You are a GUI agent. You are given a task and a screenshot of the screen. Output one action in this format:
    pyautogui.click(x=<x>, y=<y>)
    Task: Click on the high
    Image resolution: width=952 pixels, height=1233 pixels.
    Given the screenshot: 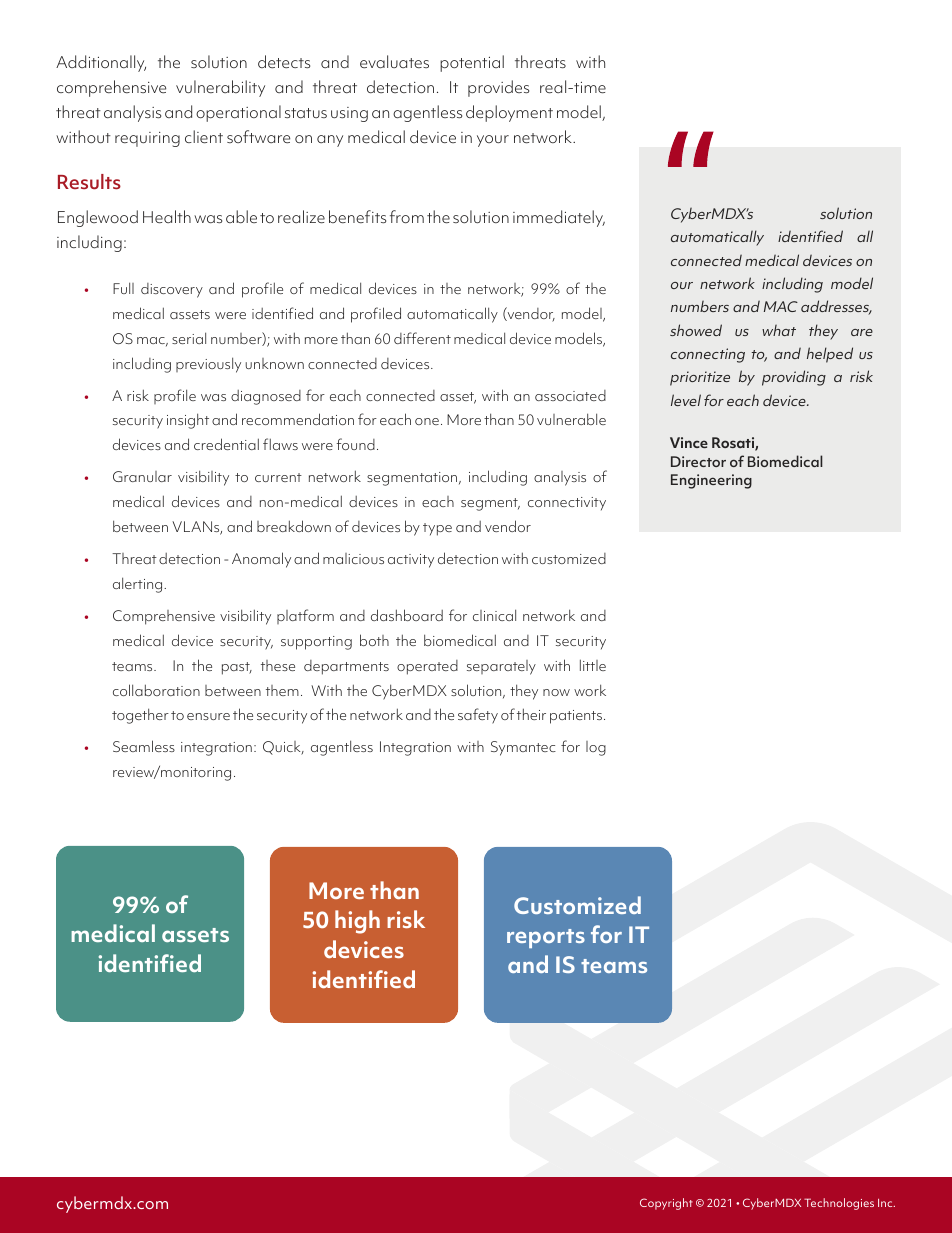 What is the action you would take?
    pyautogui.click(x=357, y=922)
